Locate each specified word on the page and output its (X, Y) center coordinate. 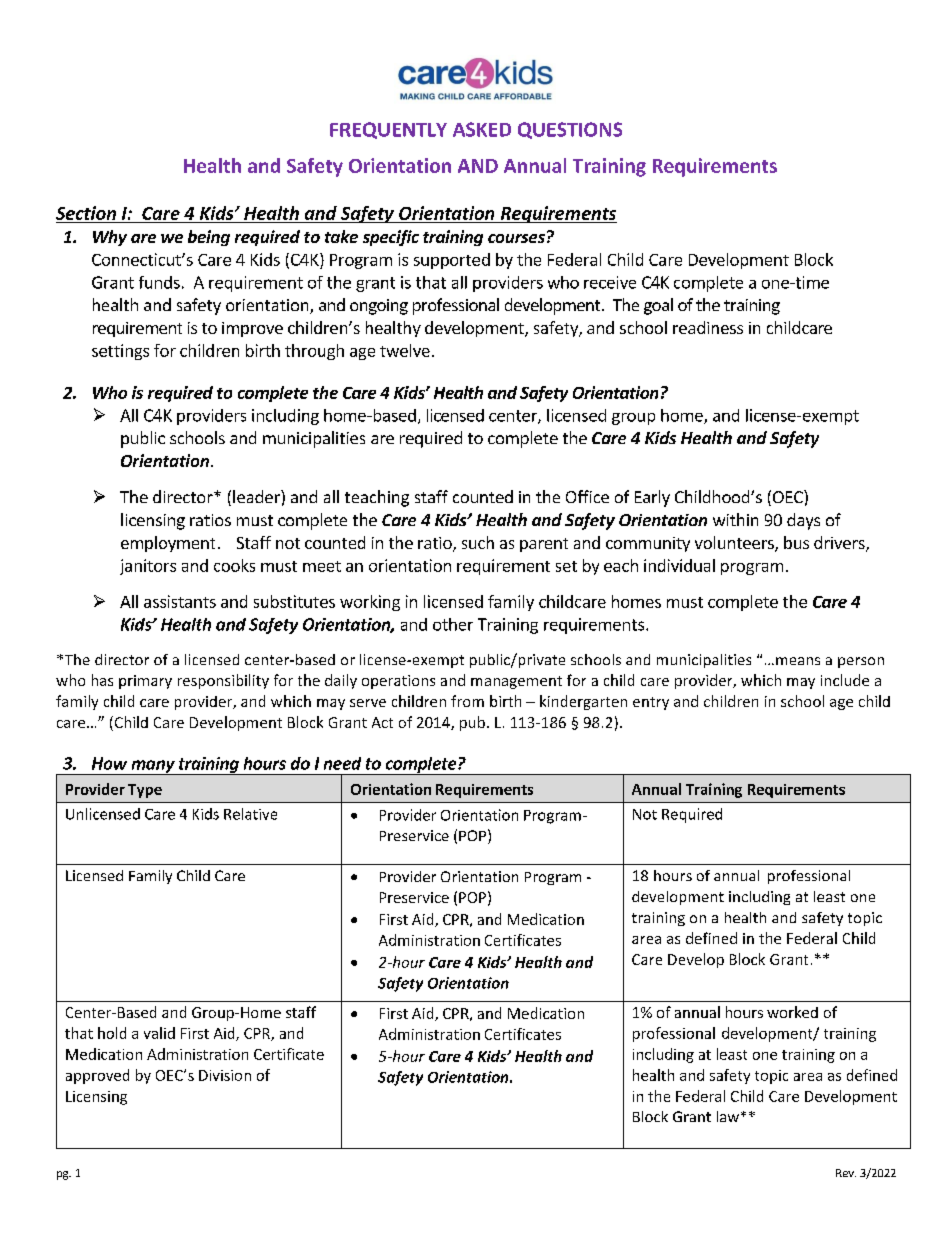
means (798, 661)
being (209, 238)
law (729, 1116)
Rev (846, 1173)
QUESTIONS (570, 130)
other (453, 624)
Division (225, 1075)
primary (145, 682)
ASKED (482, 129)
